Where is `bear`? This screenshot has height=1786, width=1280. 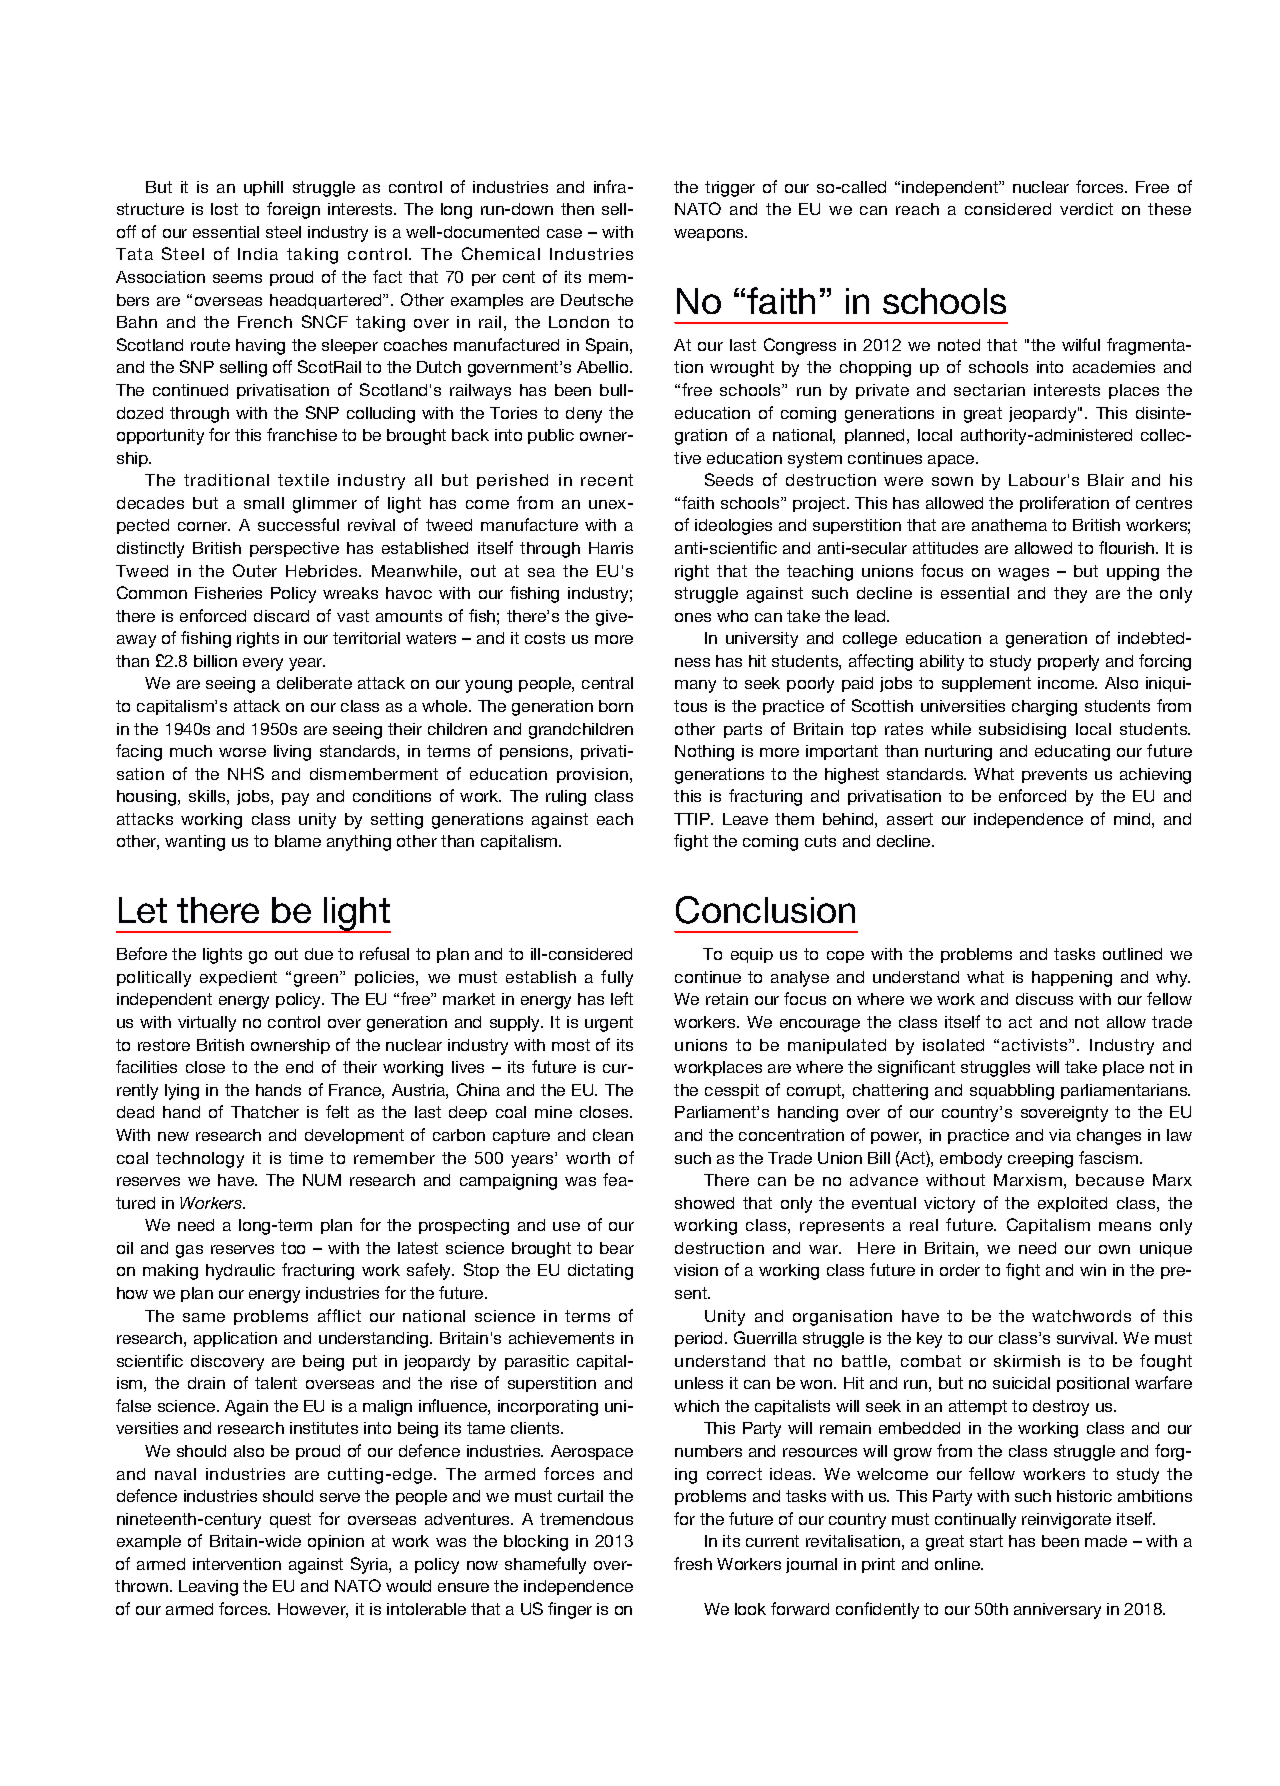
bear is located at coordinates (617, 1248).
